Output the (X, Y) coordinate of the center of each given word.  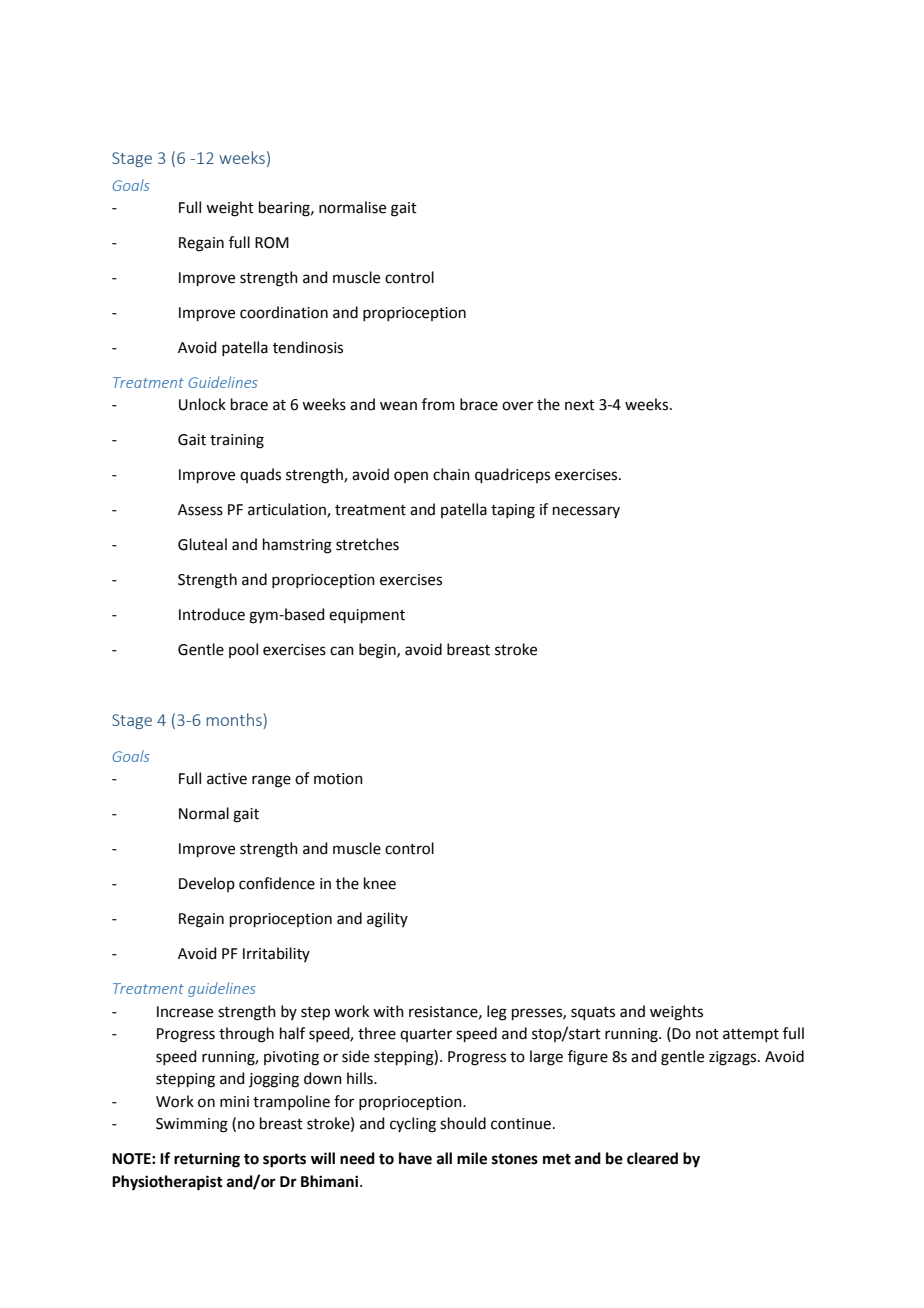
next (580, 405)
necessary (586, 512)
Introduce (212, 614)
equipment (367, 616)
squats (593, 1013)
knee (380, 883)
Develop (207, 884)
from (438, 404)
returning (207, 1160)
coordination (284, 312)
